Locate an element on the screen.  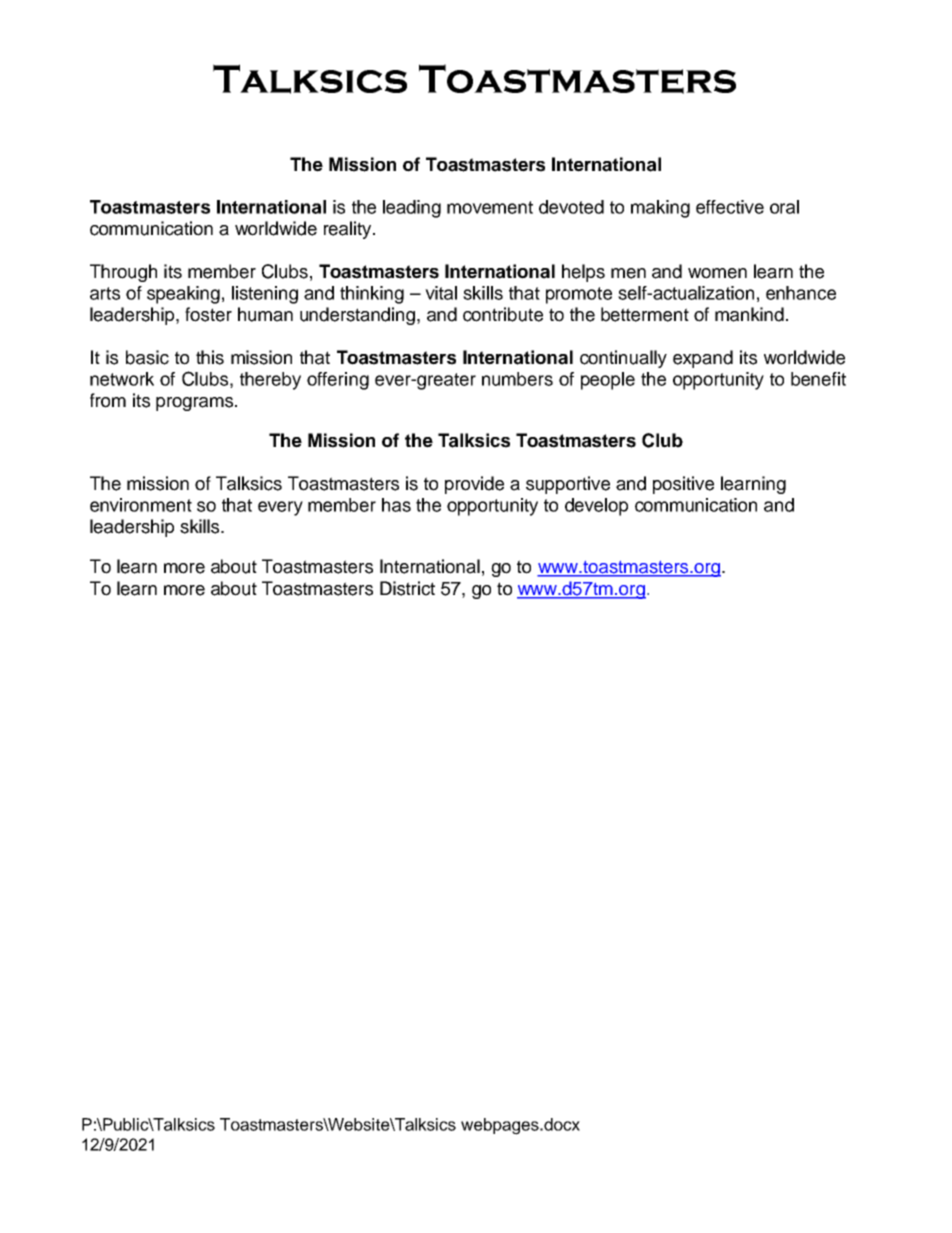
environment is located at coordinates (141, 505).
